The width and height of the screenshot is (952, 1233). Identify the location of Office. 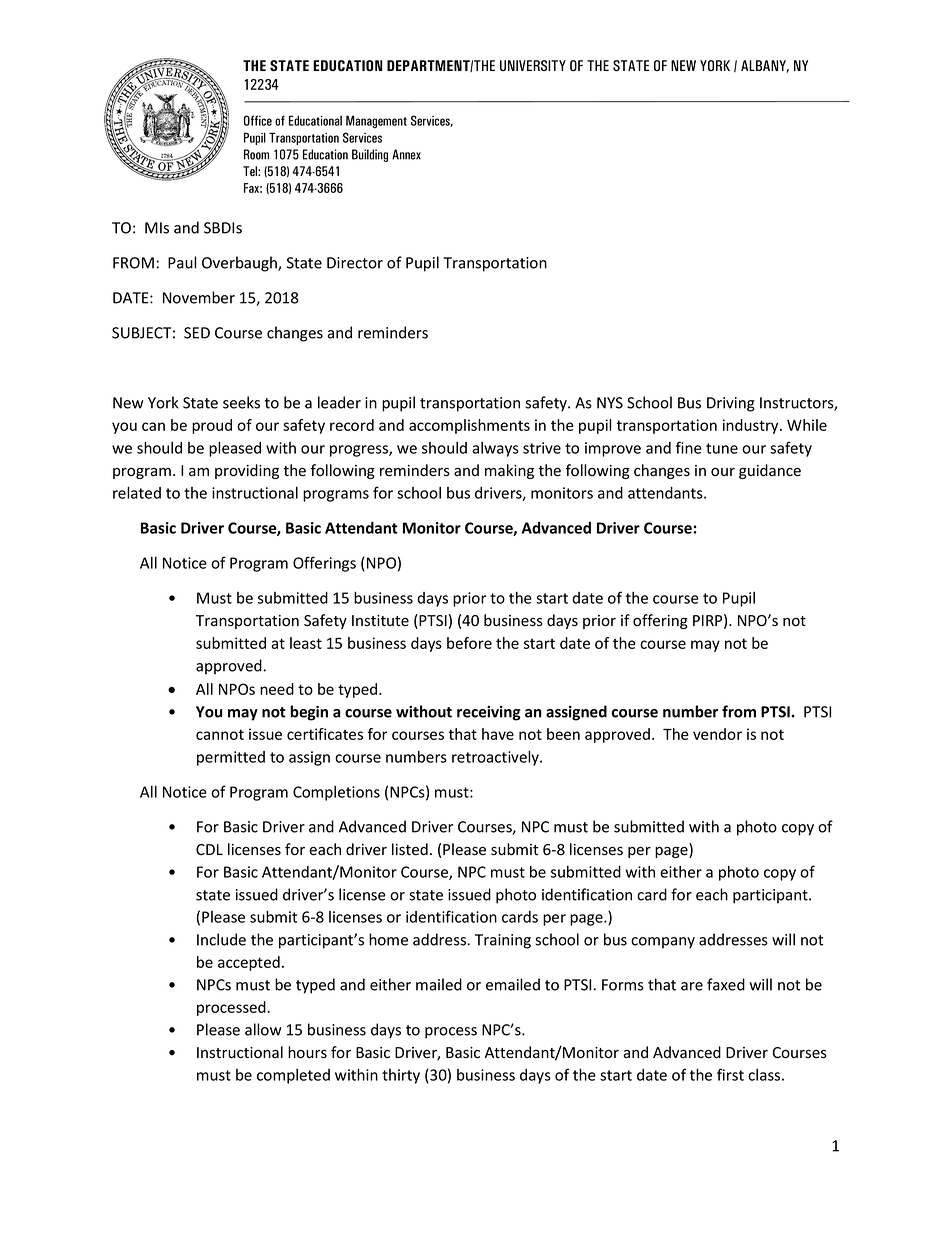
(258, 120).
